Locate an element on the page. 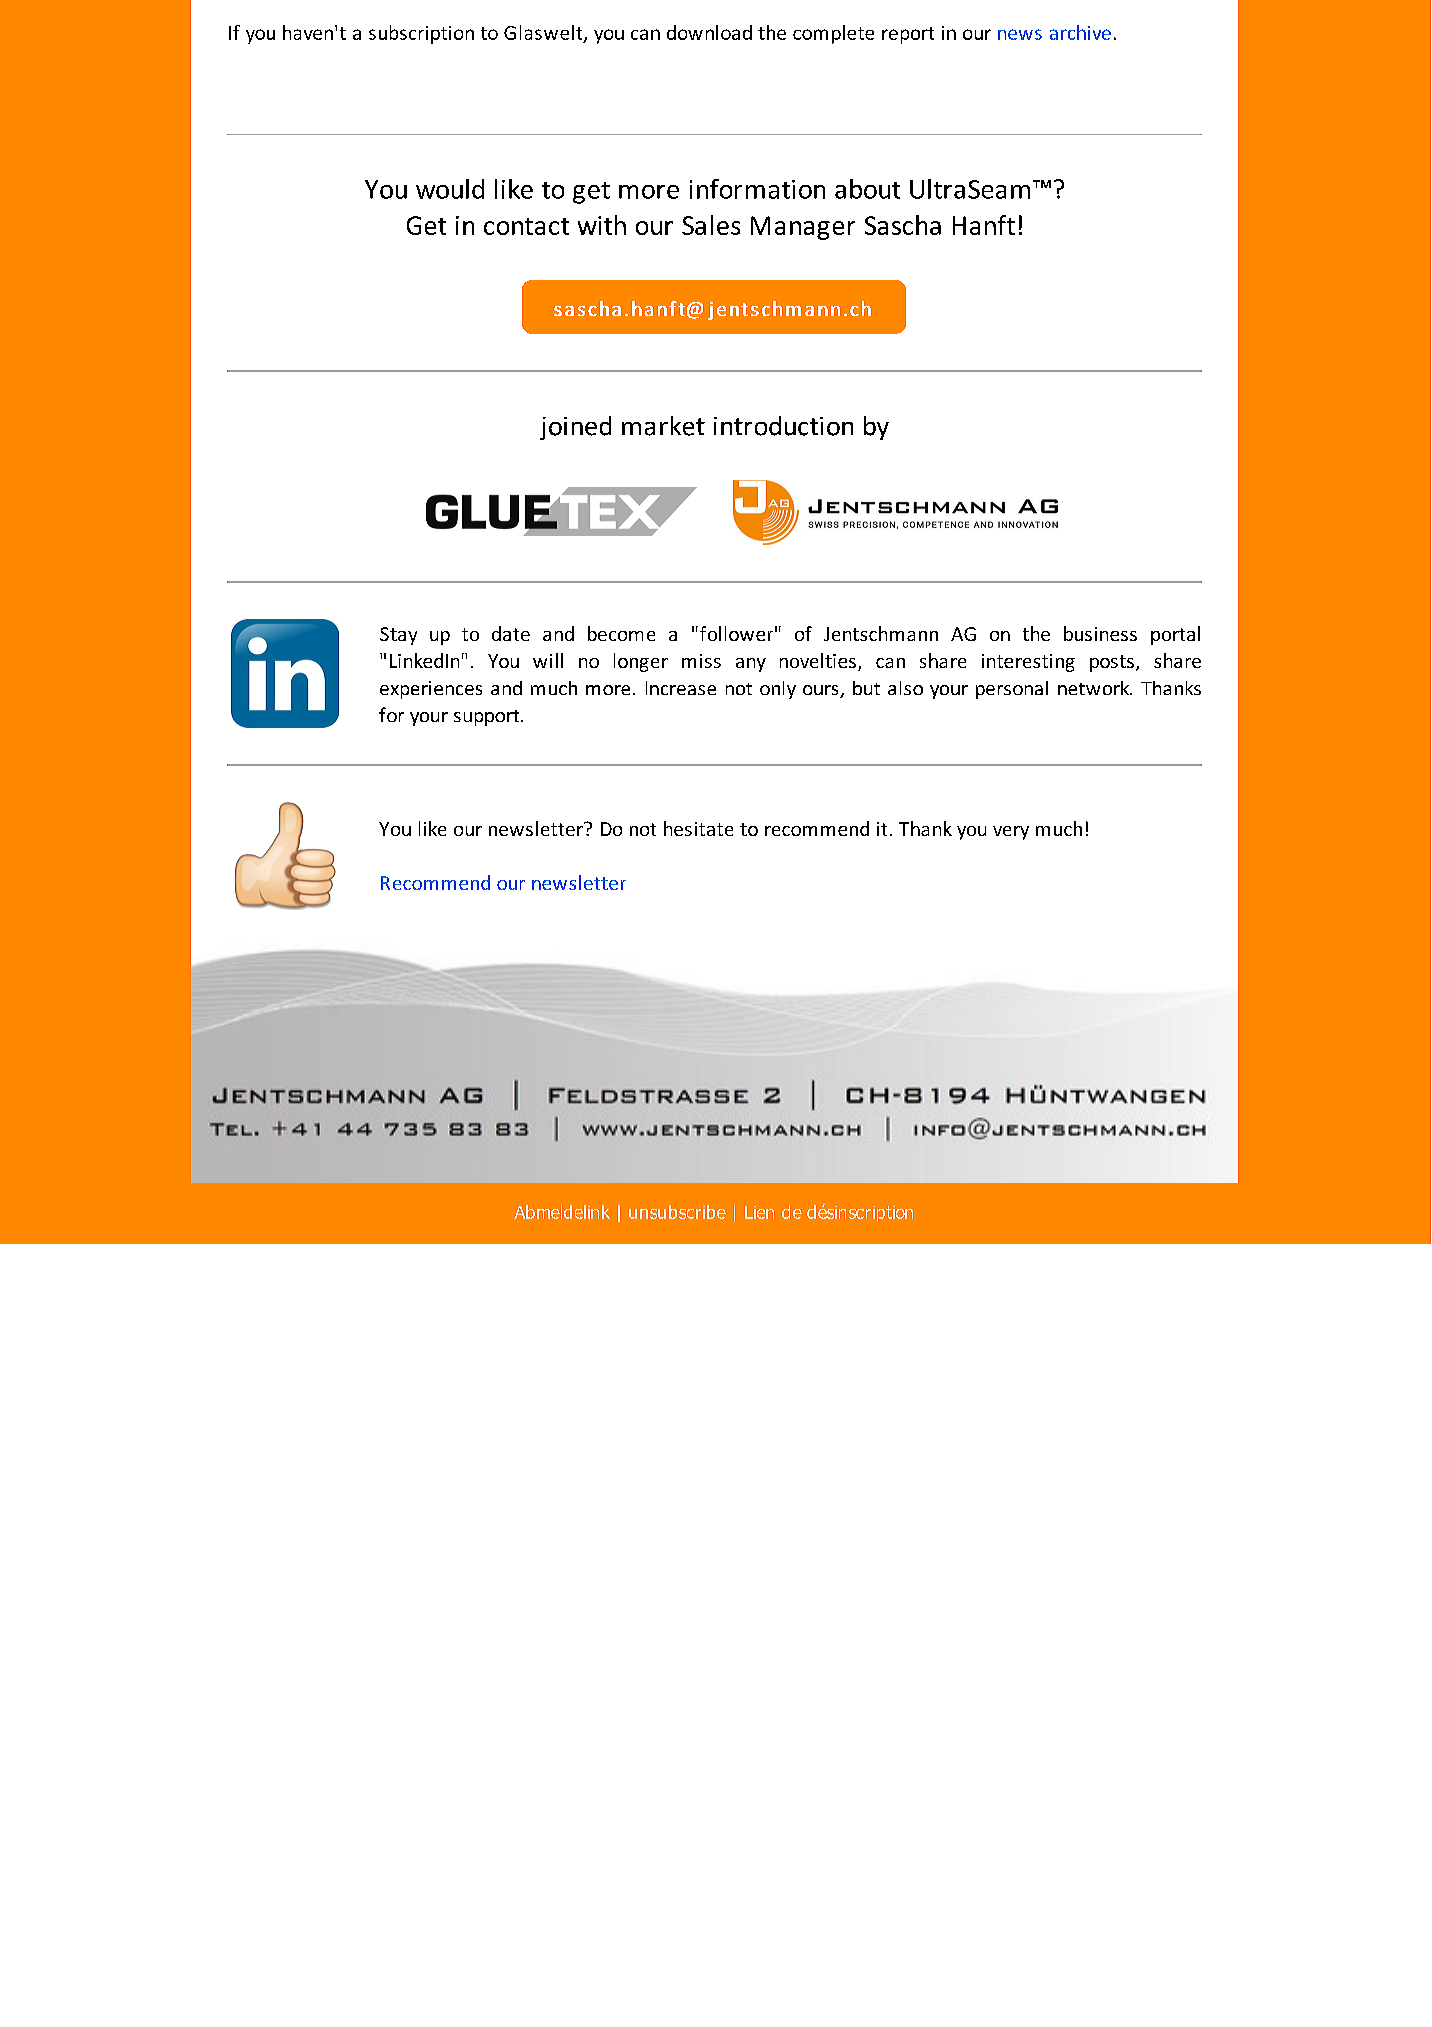  unsubscribe is located at coordinates (677, 1212).
